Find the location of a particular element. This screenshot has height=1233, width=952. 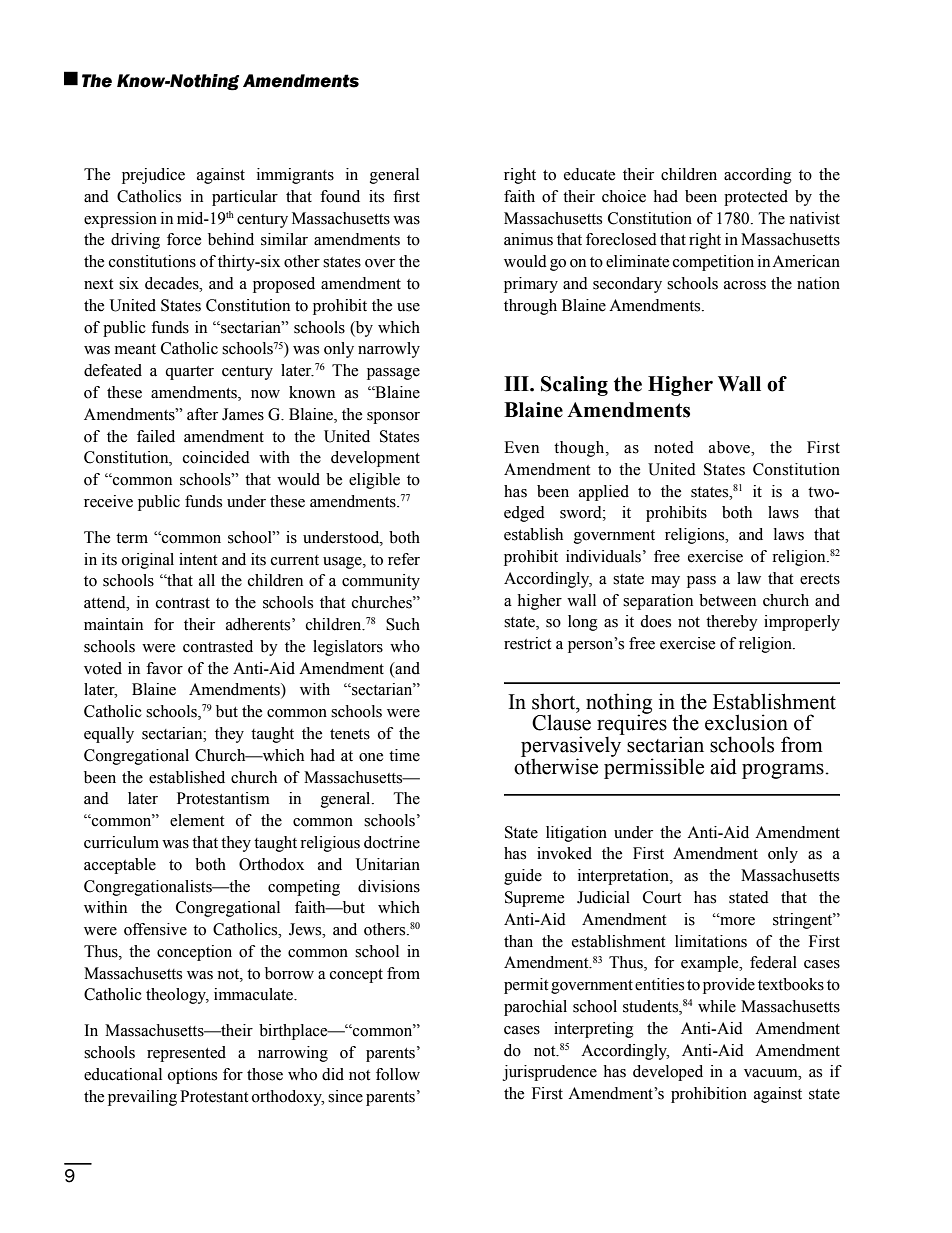

prejudice is located at coordinates (153, 176).
